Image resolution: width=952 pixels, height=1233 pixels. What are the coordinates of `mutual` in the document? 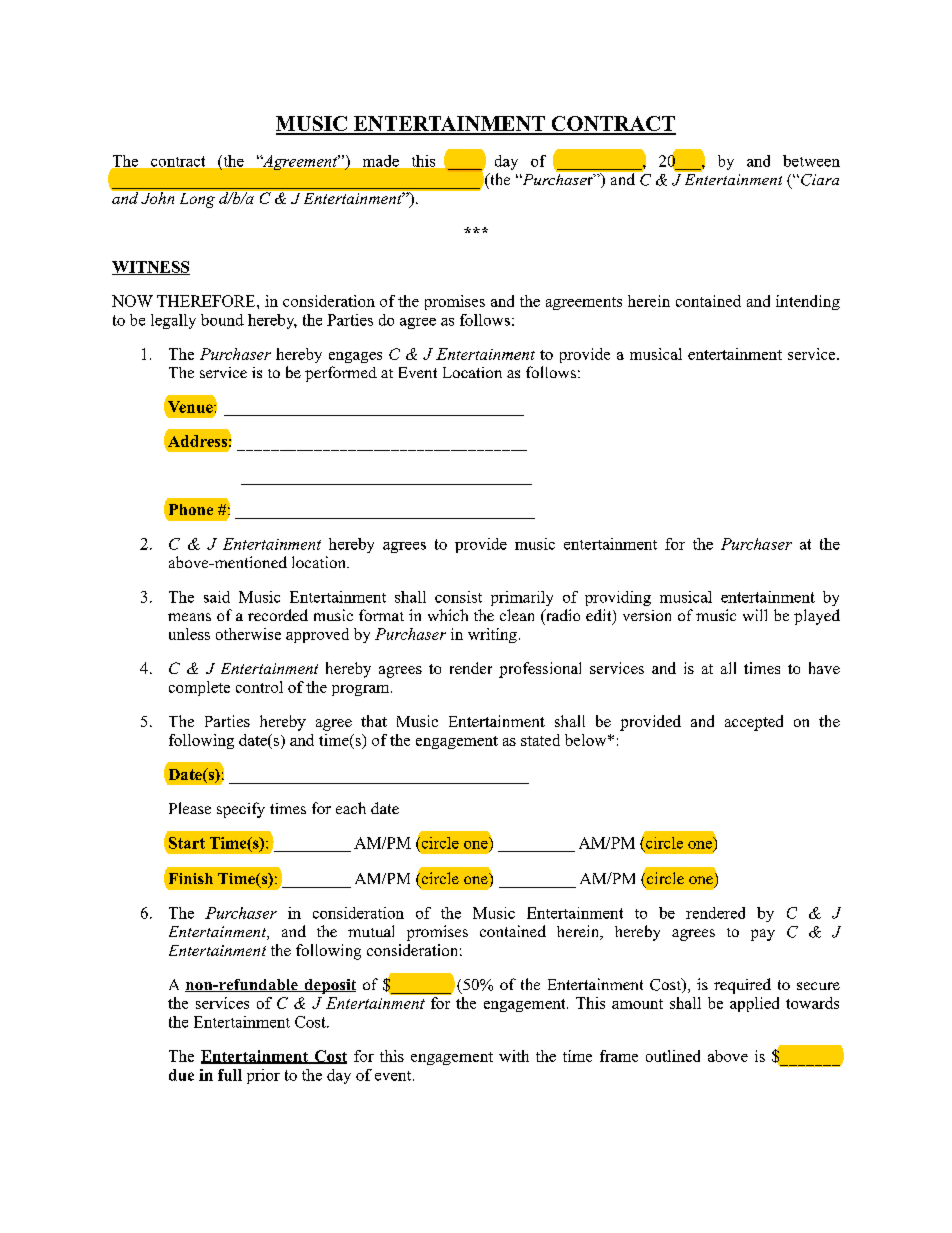 It's located at (371, 931).
